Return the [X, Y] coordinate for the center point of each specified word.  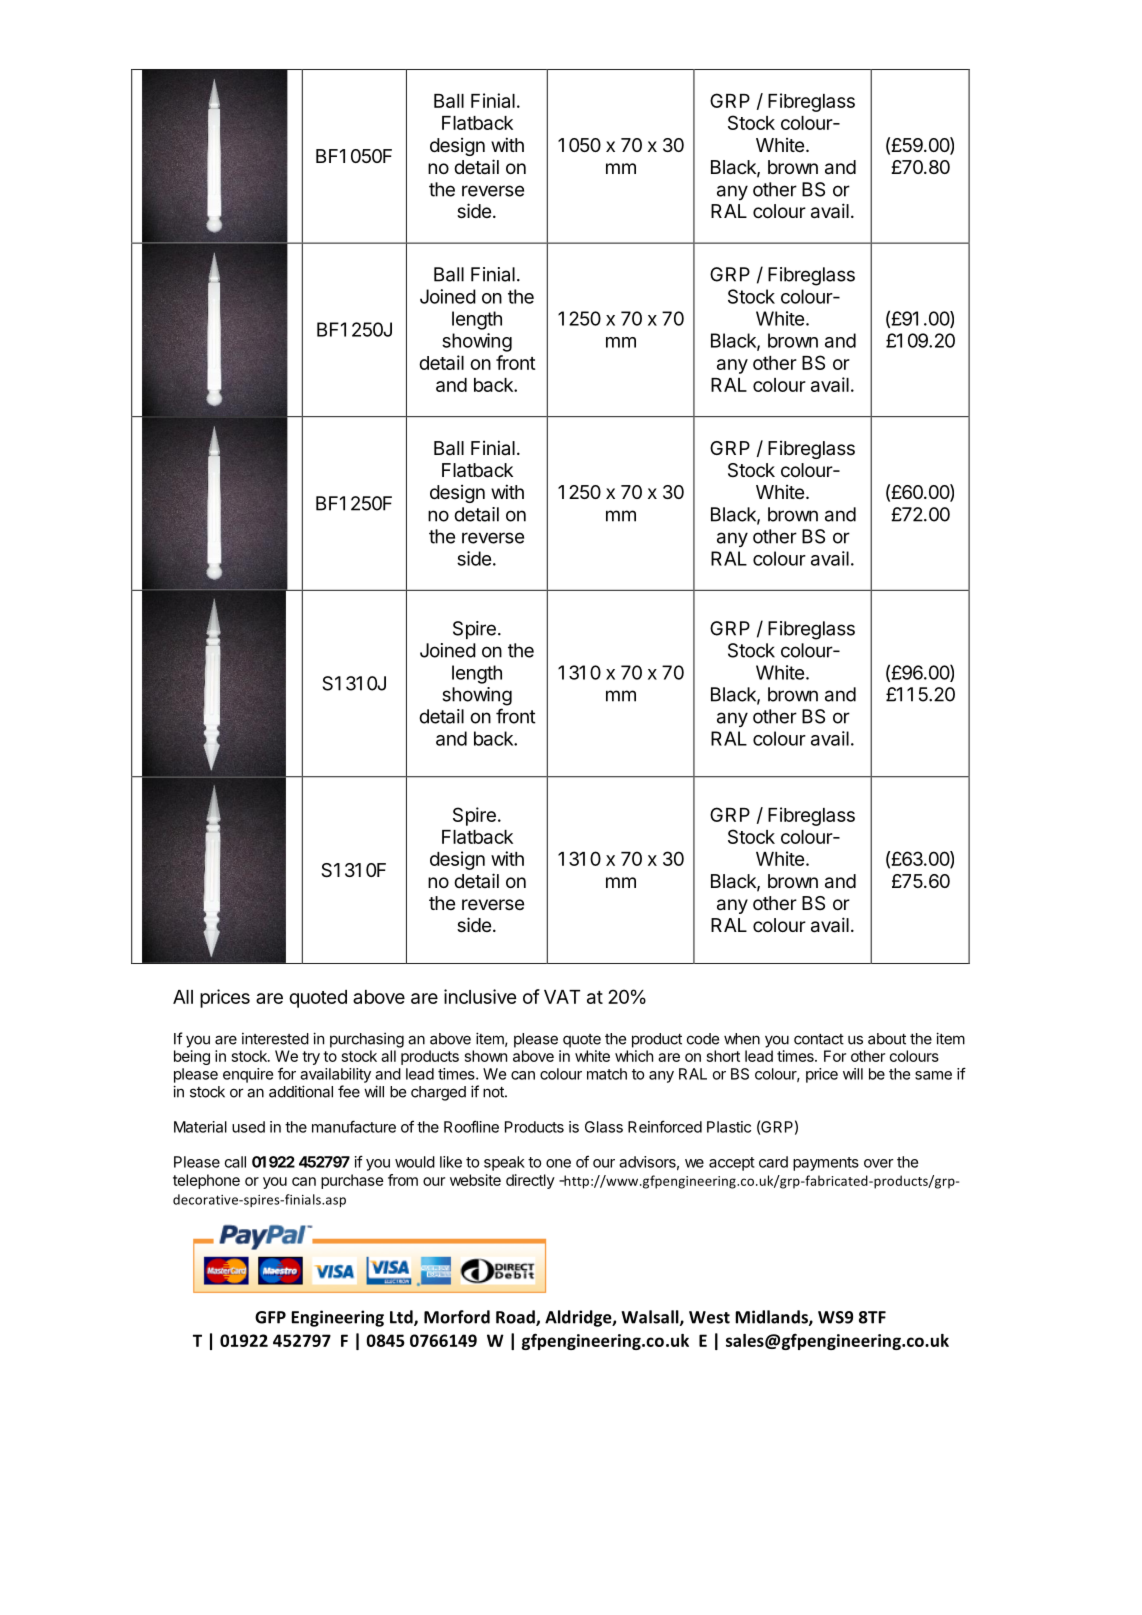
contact [819, 1039]
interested [275, 1039]
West [709, 1317]
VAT [562, 997]
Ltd [402, 1318]
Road [516, 1318]
